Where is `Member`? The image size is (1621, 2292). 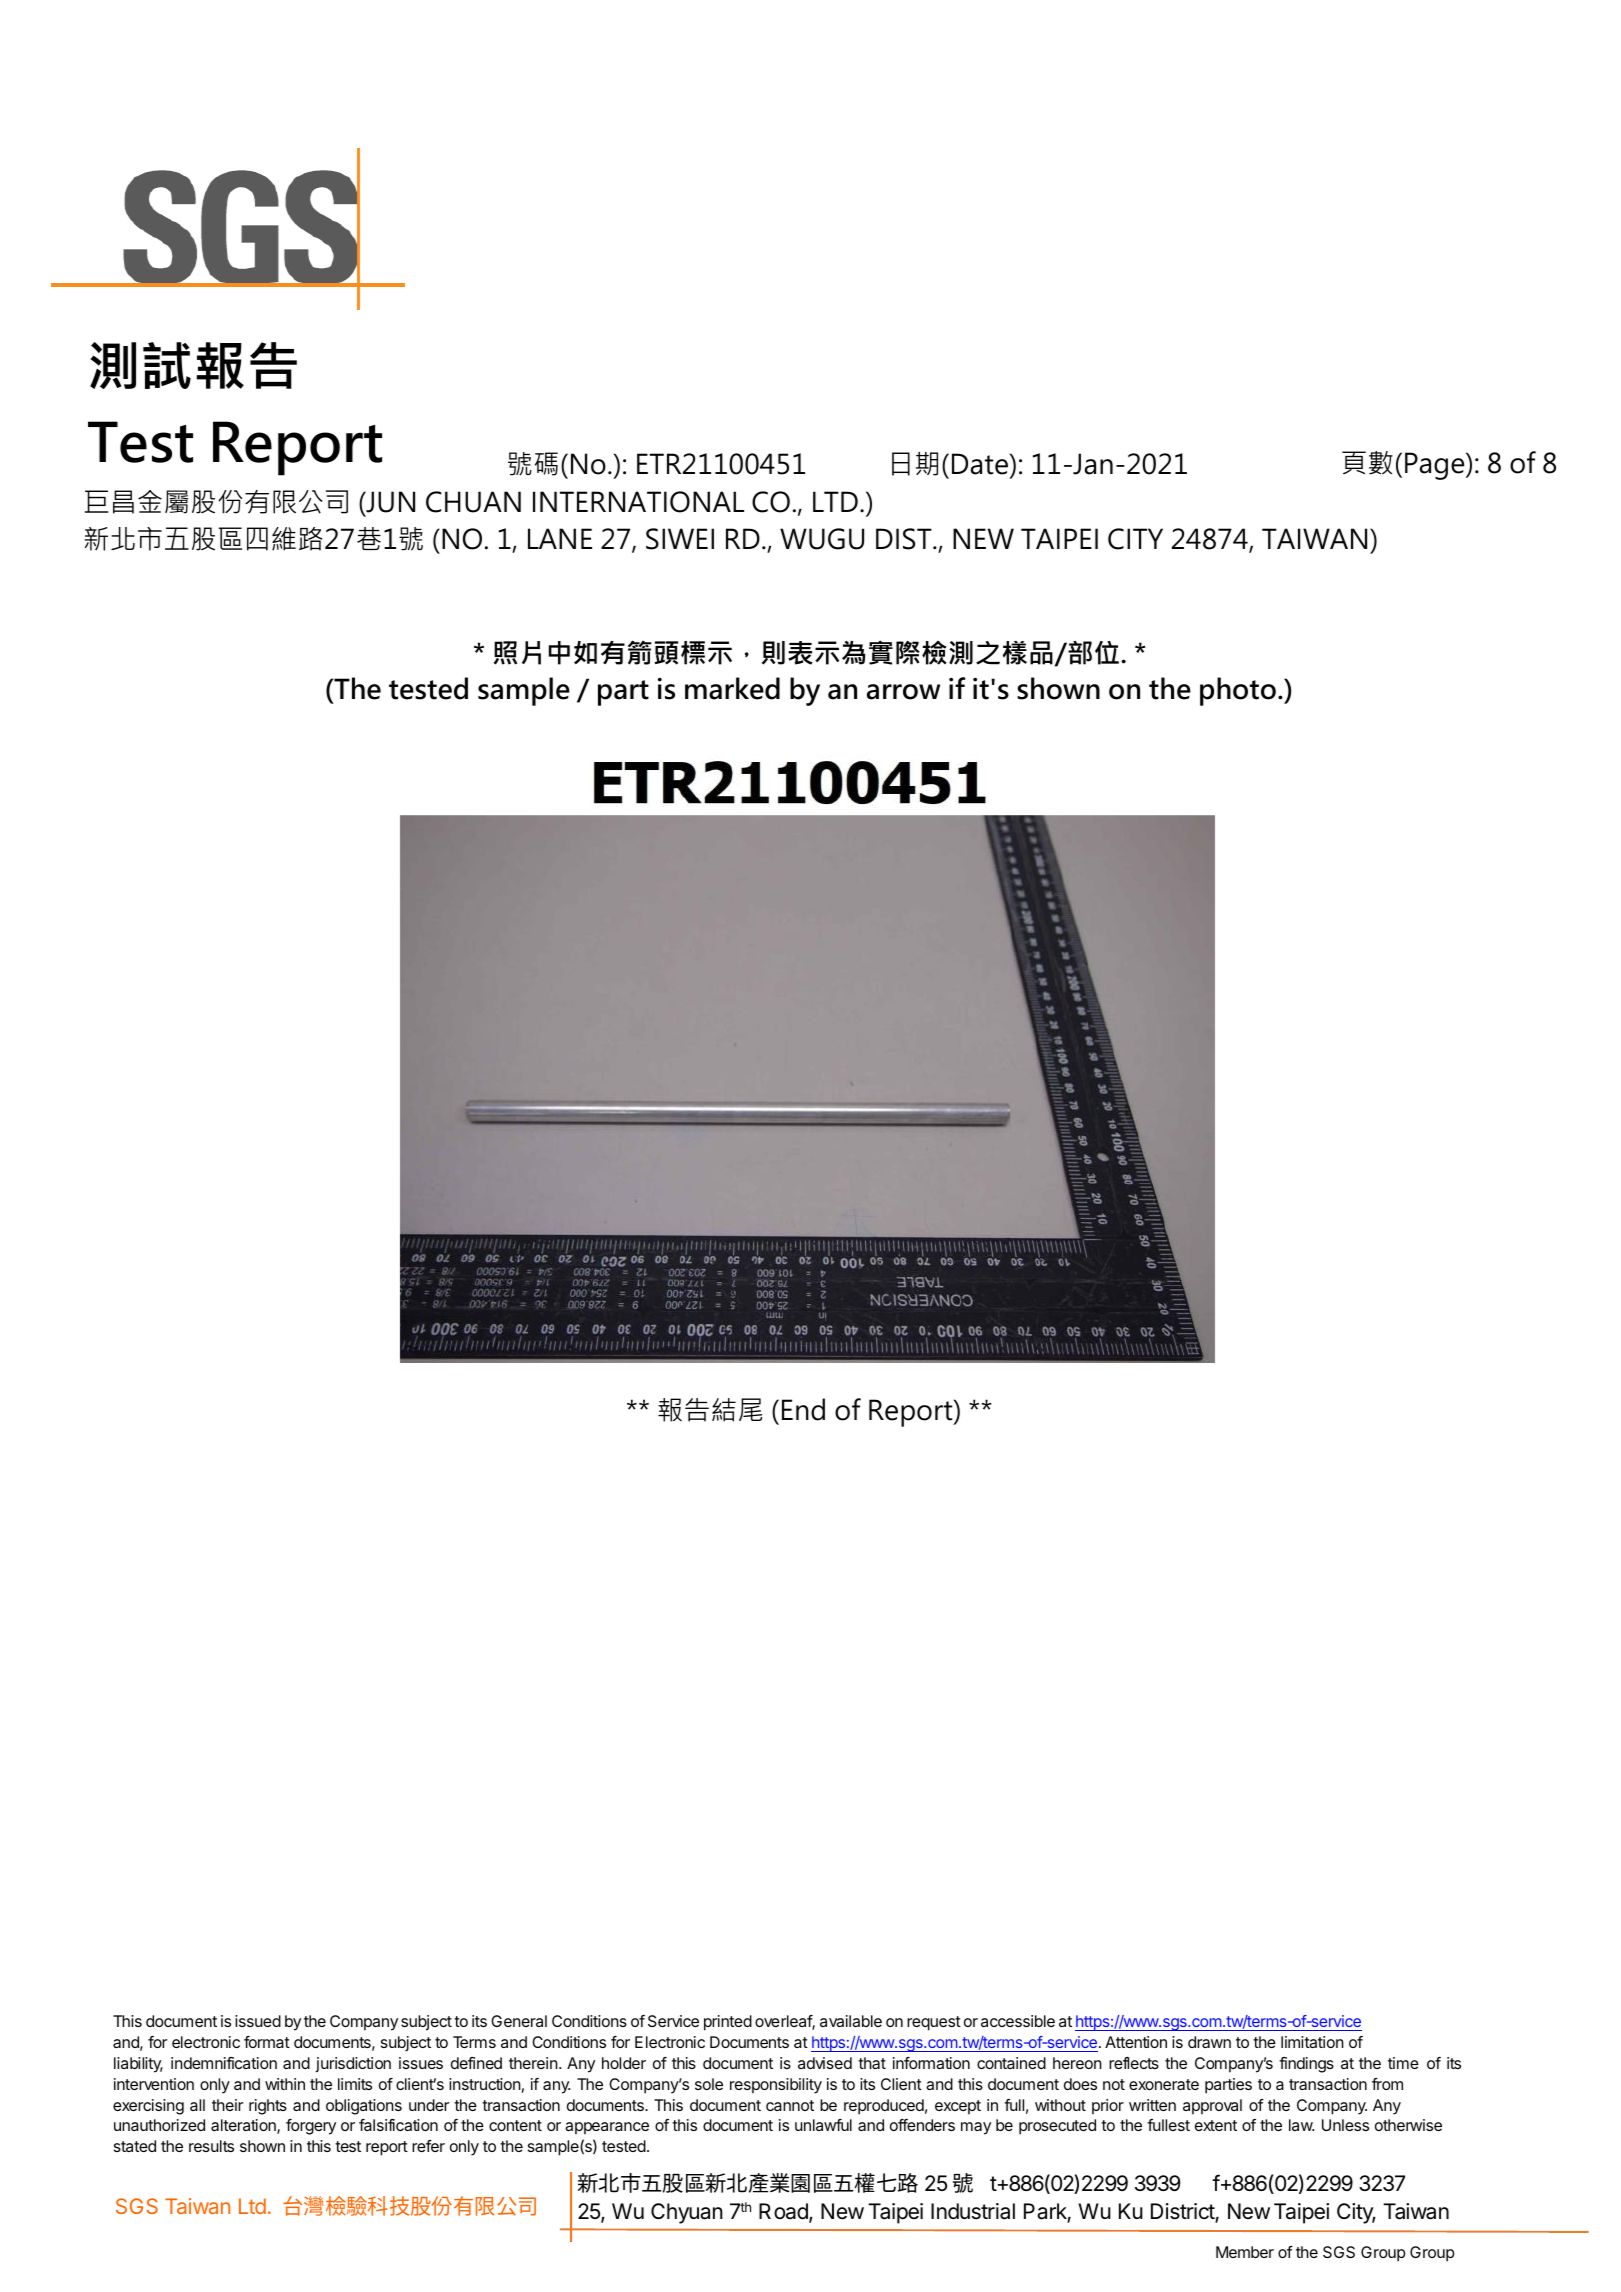
Member is located at coordinates (1245, 2252).
